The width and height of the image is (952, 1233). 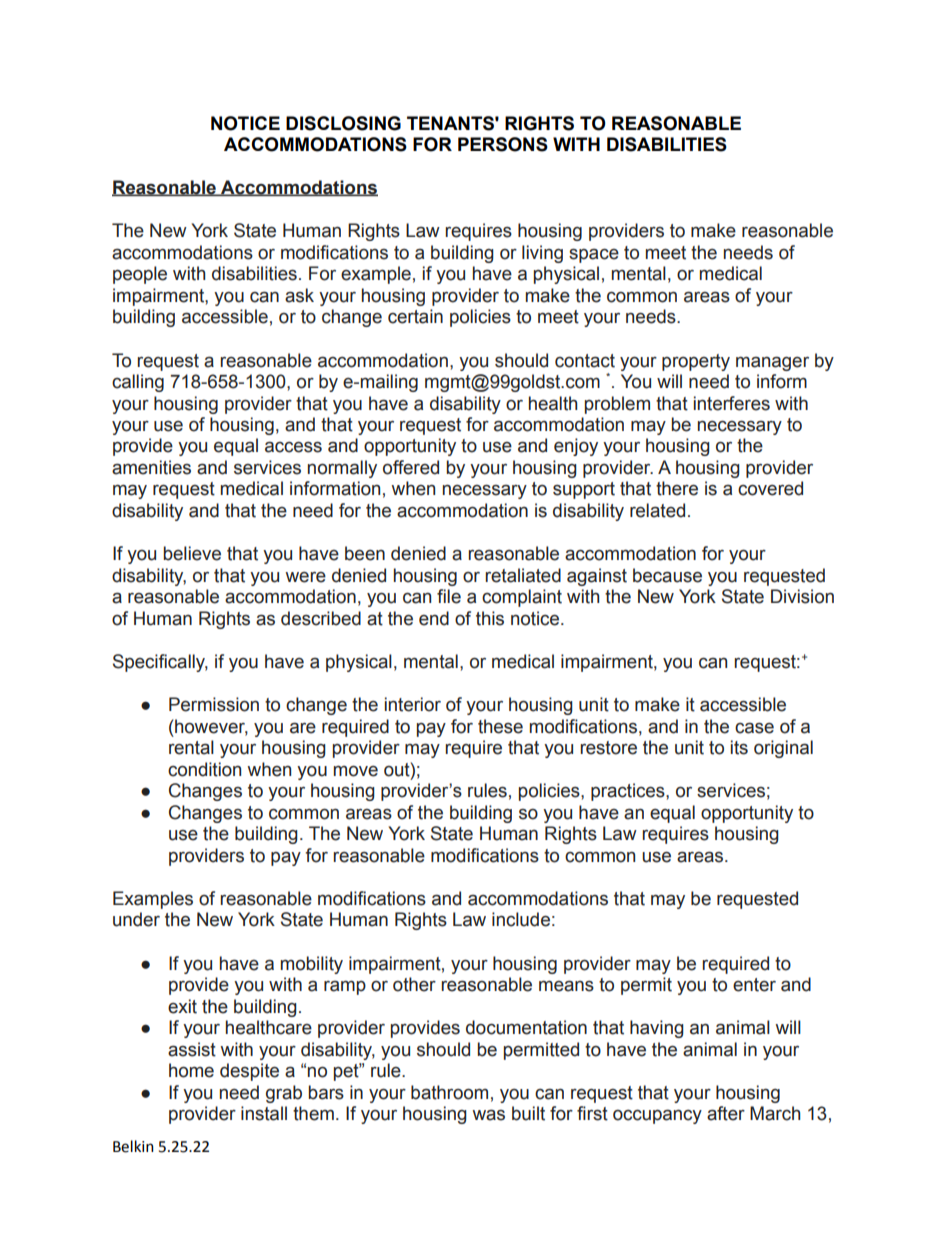 I want to click on this, so click(x=490, y=618).
